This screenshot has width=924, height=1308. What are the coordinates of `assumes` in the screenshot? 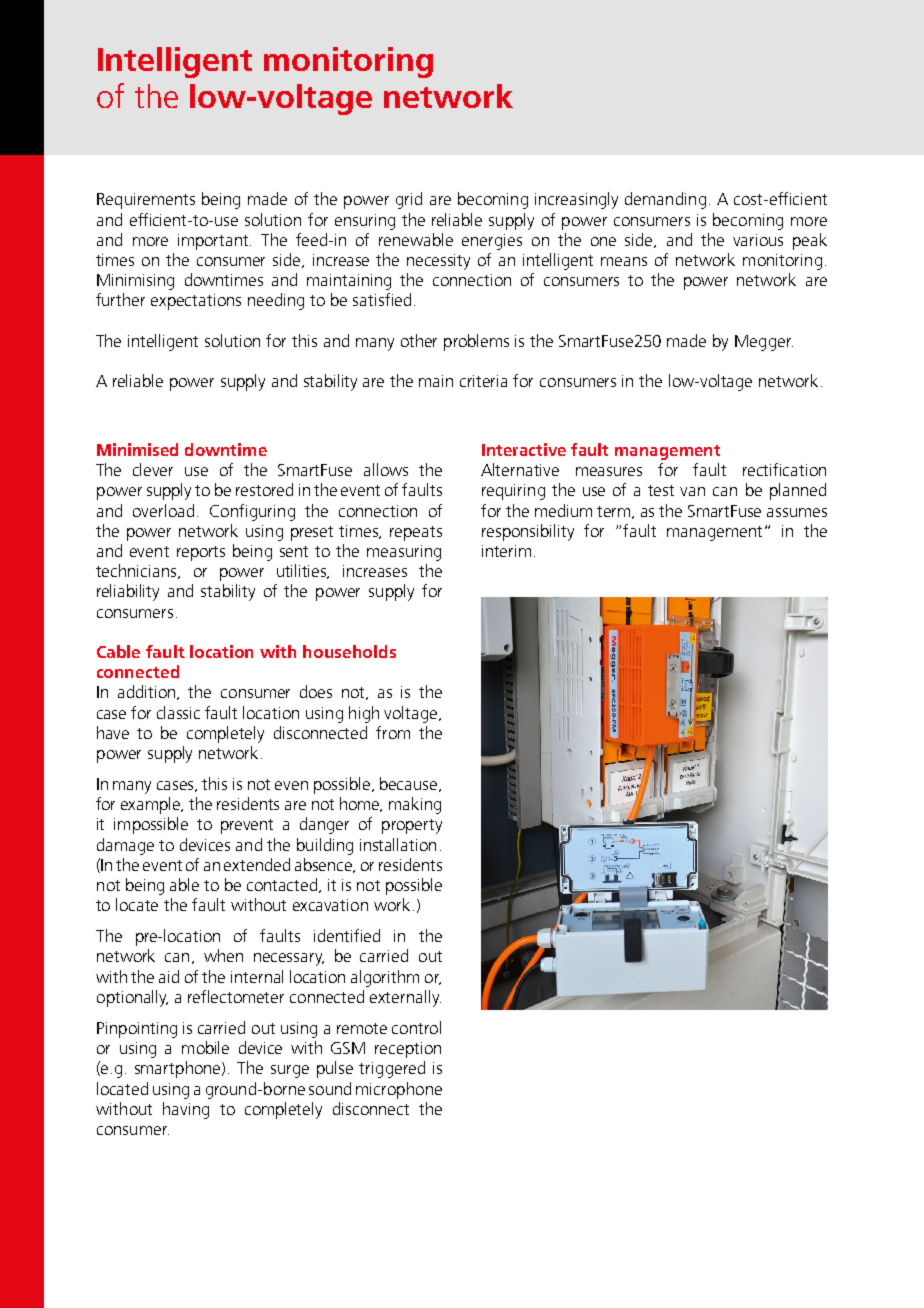 It's located at (797, 512).
